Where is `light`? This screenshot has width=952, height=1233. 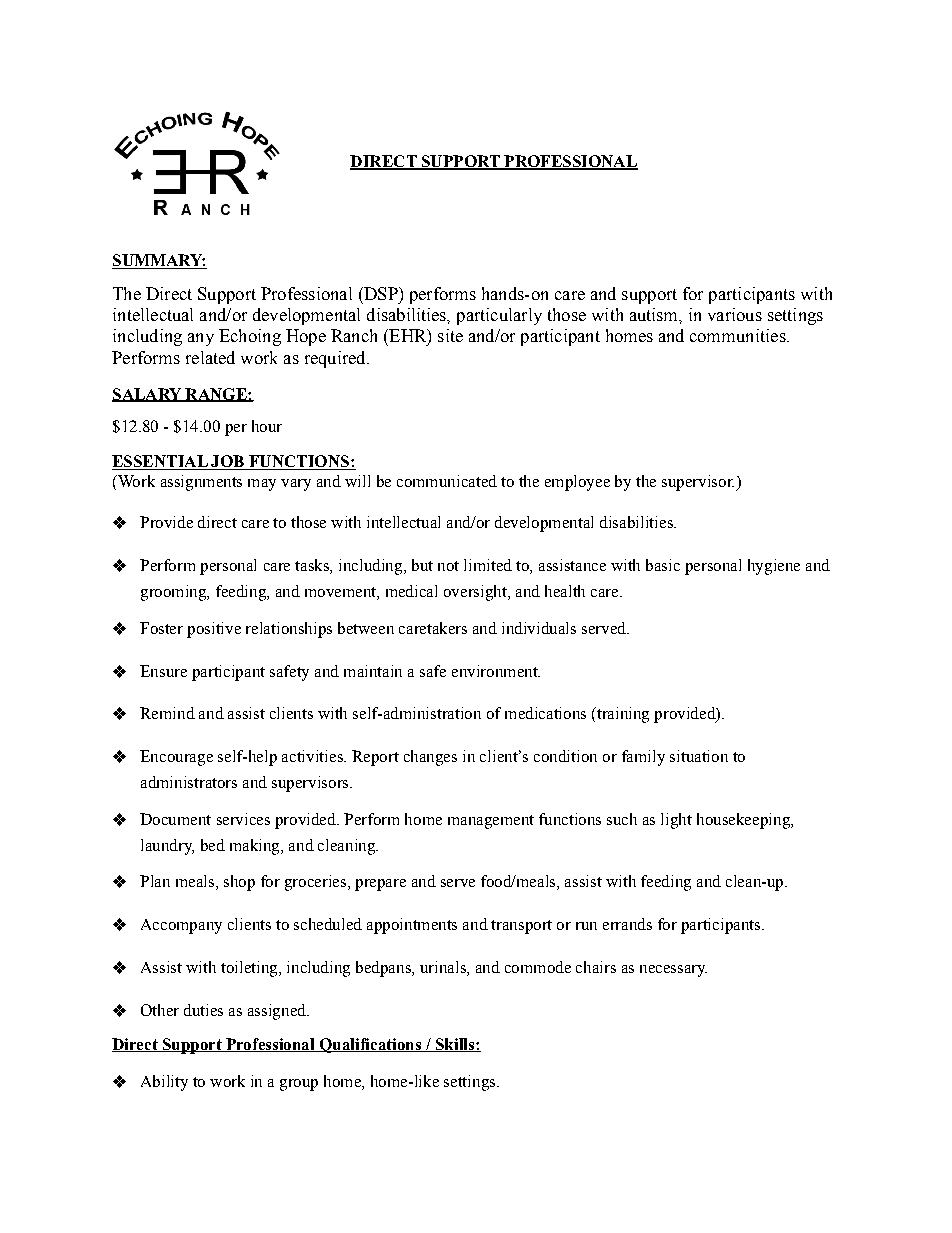 light is located at coordinates (676, 821).
